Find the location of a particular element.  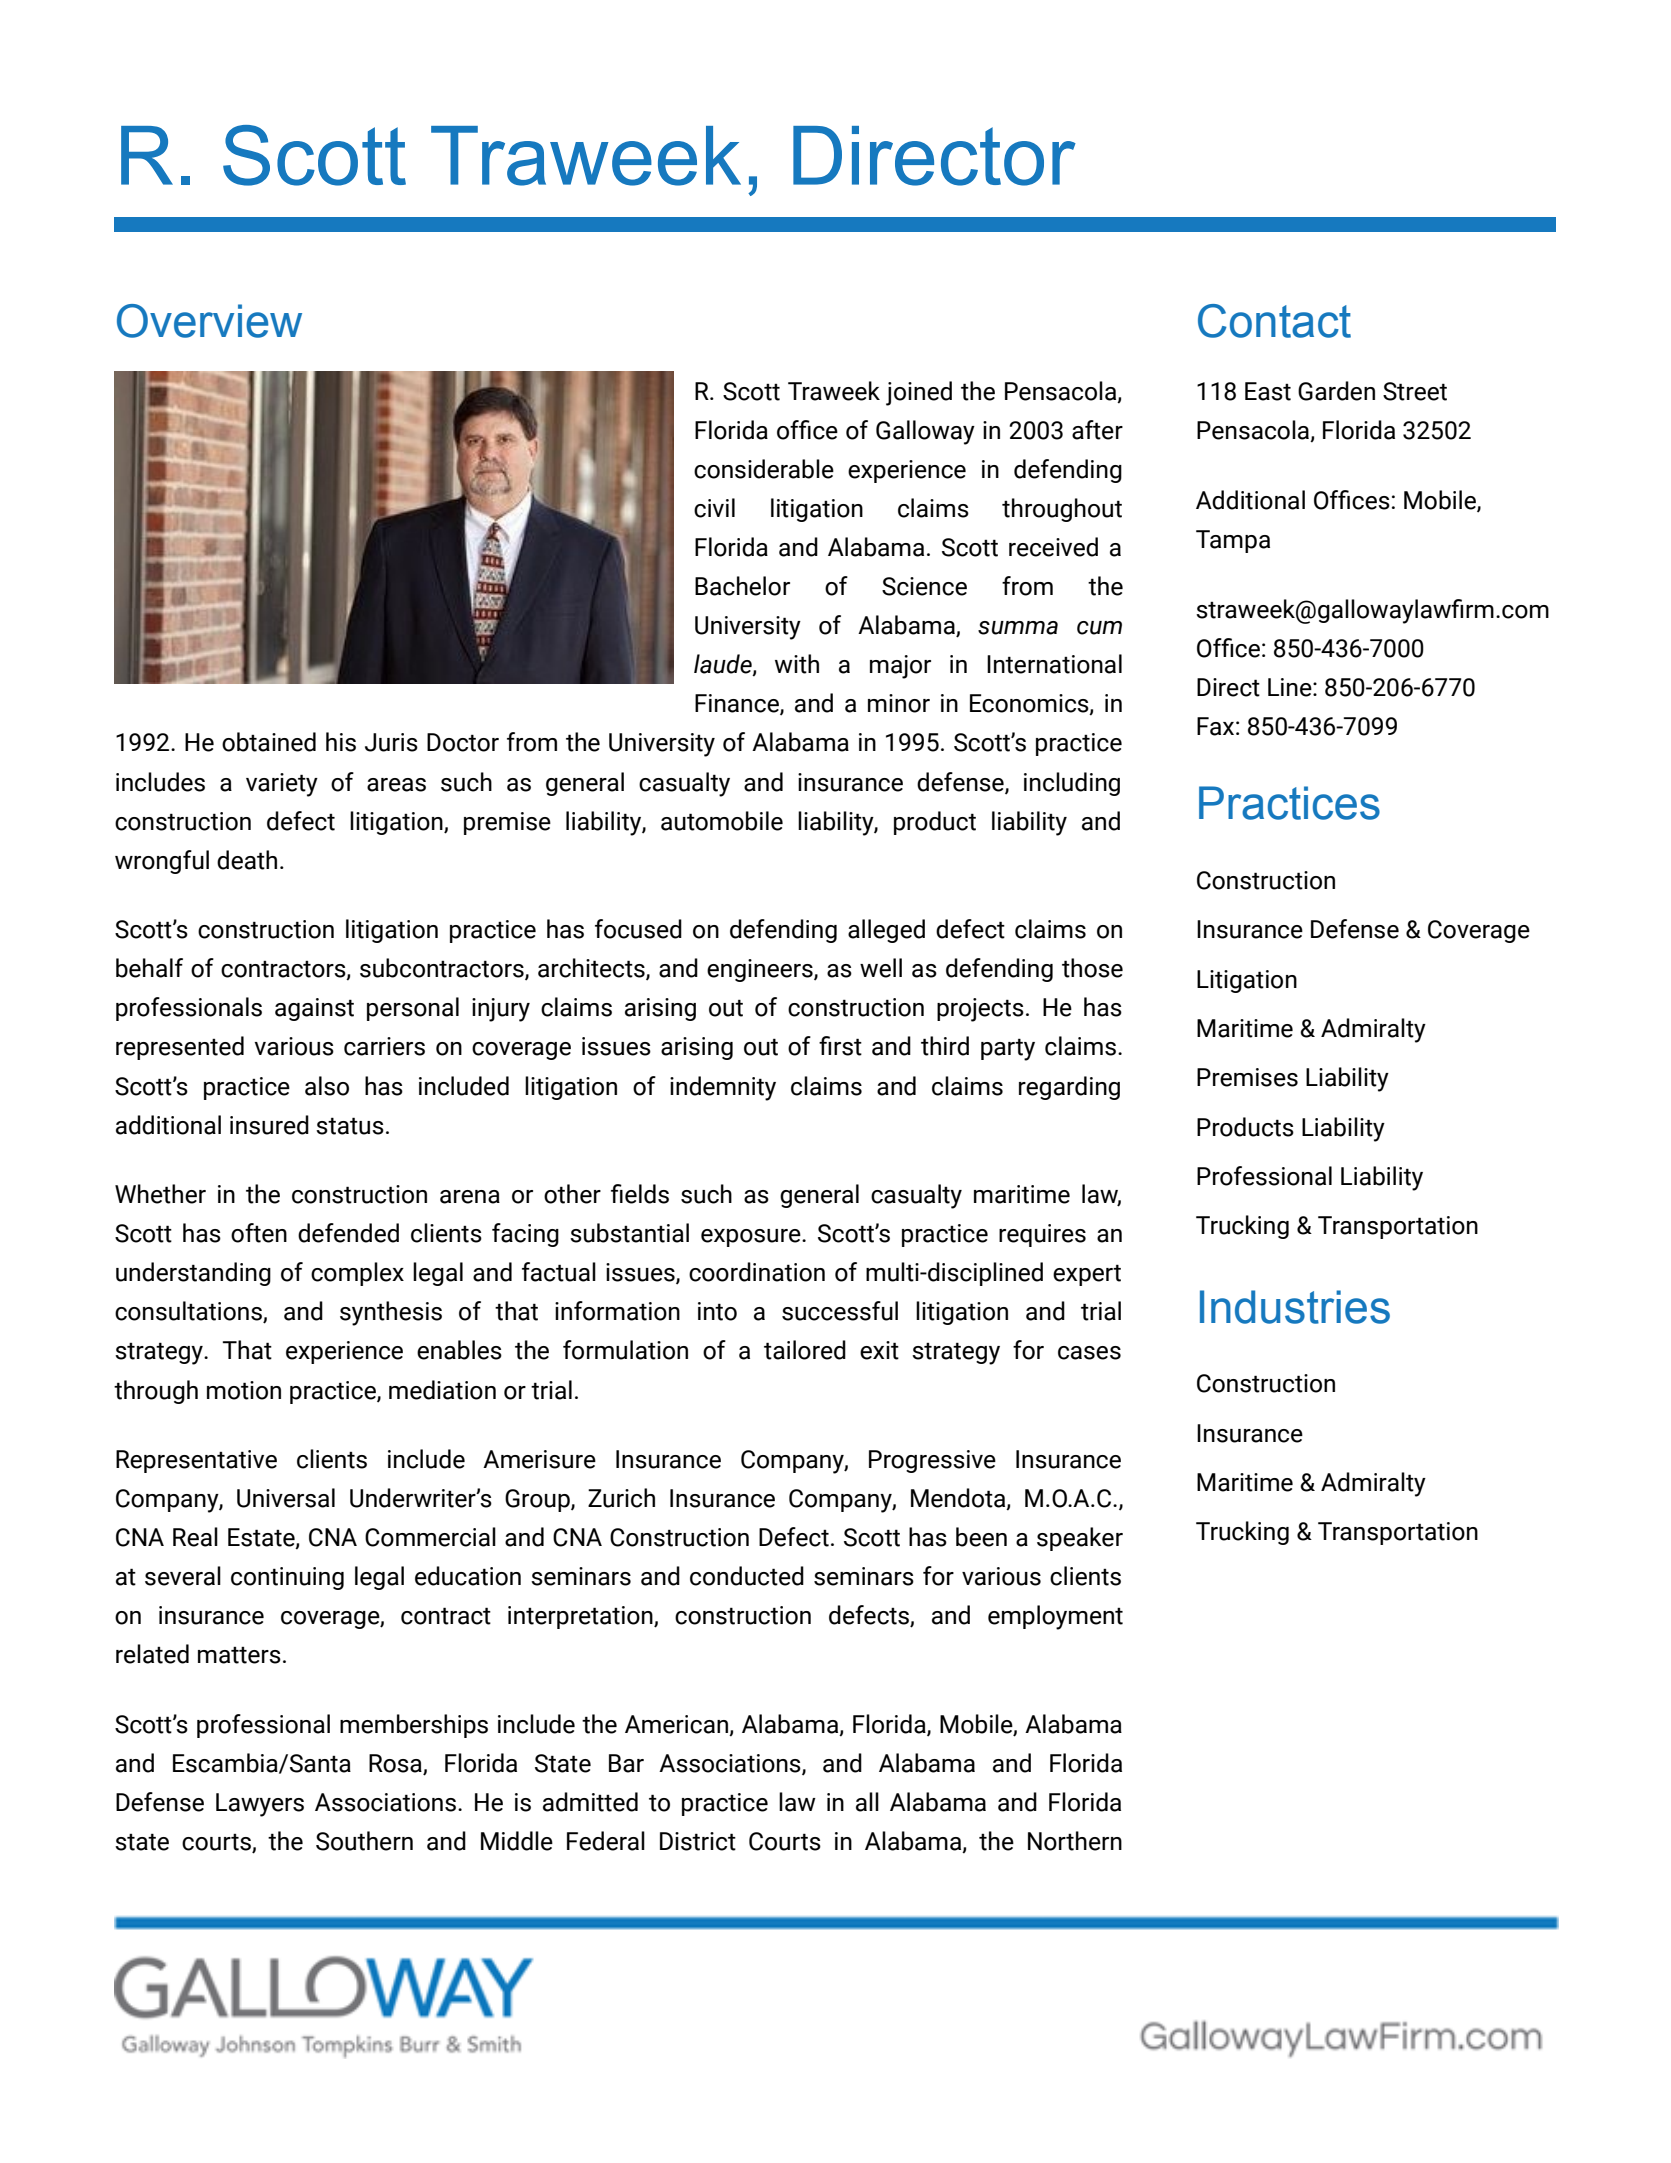

indemnity is located at coordinates (723, 1088).
